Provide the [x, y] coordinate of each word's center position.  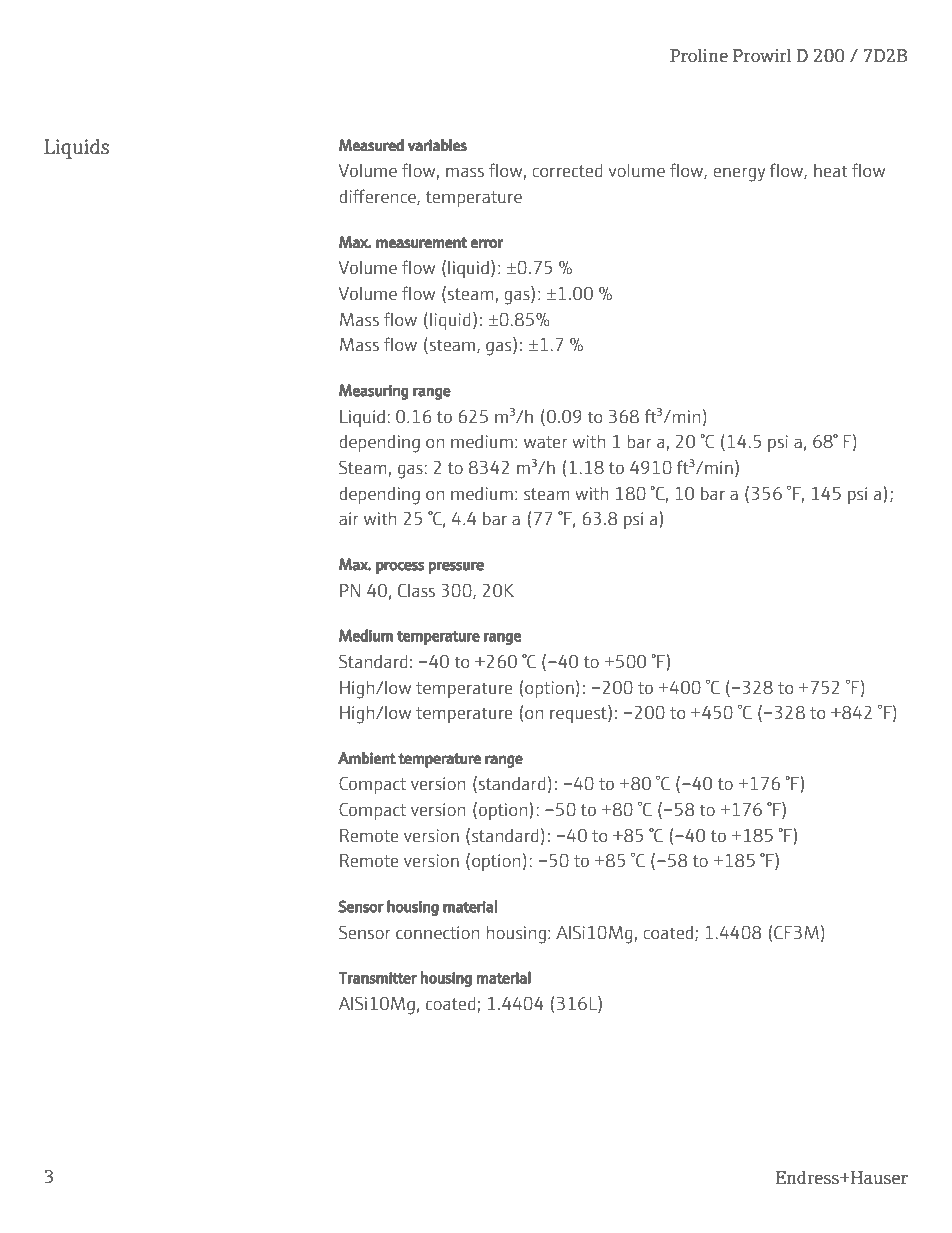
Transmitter [378, 978]
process [400, 567]
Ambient [367, 758]
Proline [699, 56]
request [579, 714]
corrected [567, 170]
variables [437, 145]
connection [437, 933]
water [546, 442]
